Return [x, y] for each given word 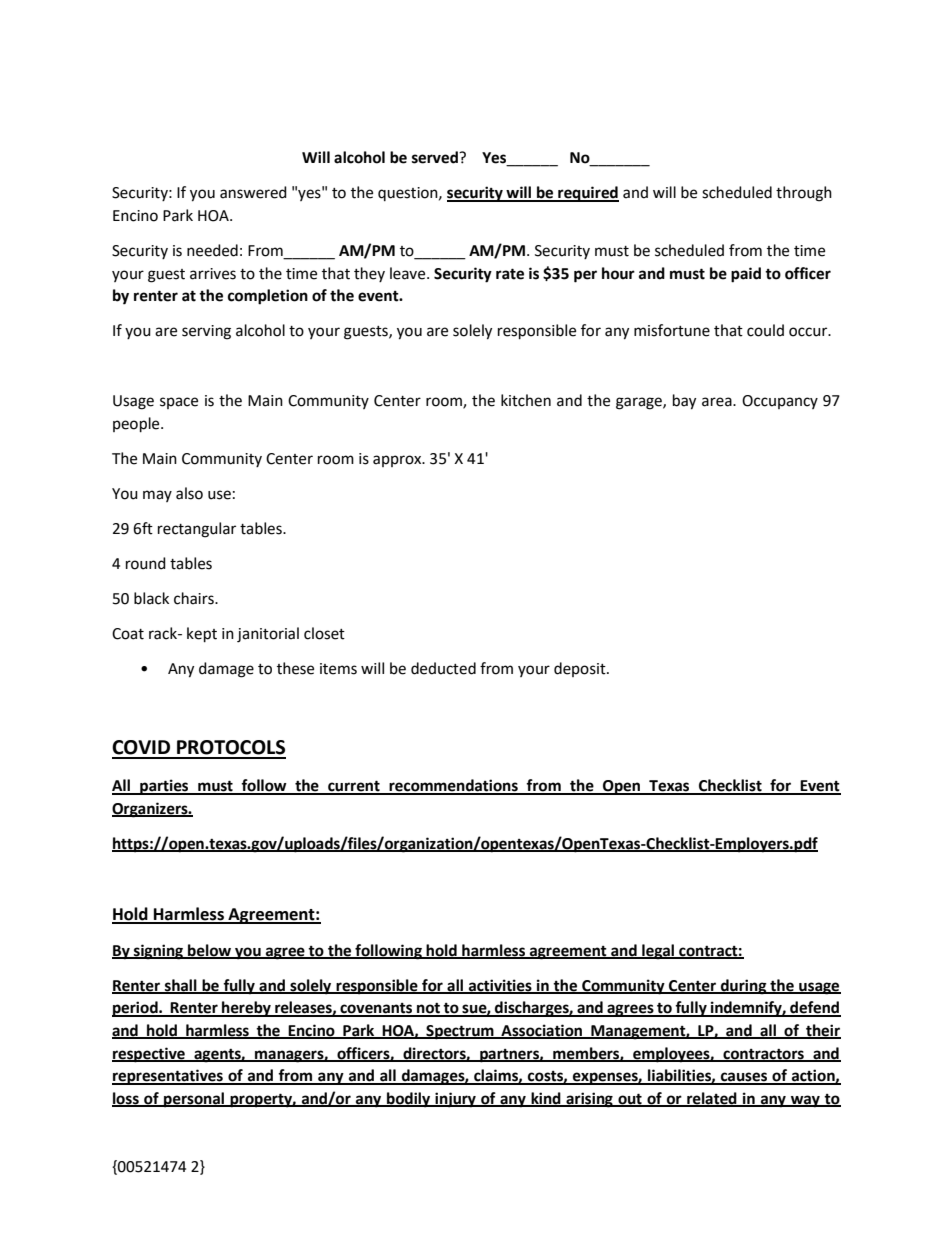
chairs [195, 598]
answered [253, 192]
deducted [443, 668]
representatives [168, 1077]
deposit [581, 669]
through [804, 194]
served [436, 157]
